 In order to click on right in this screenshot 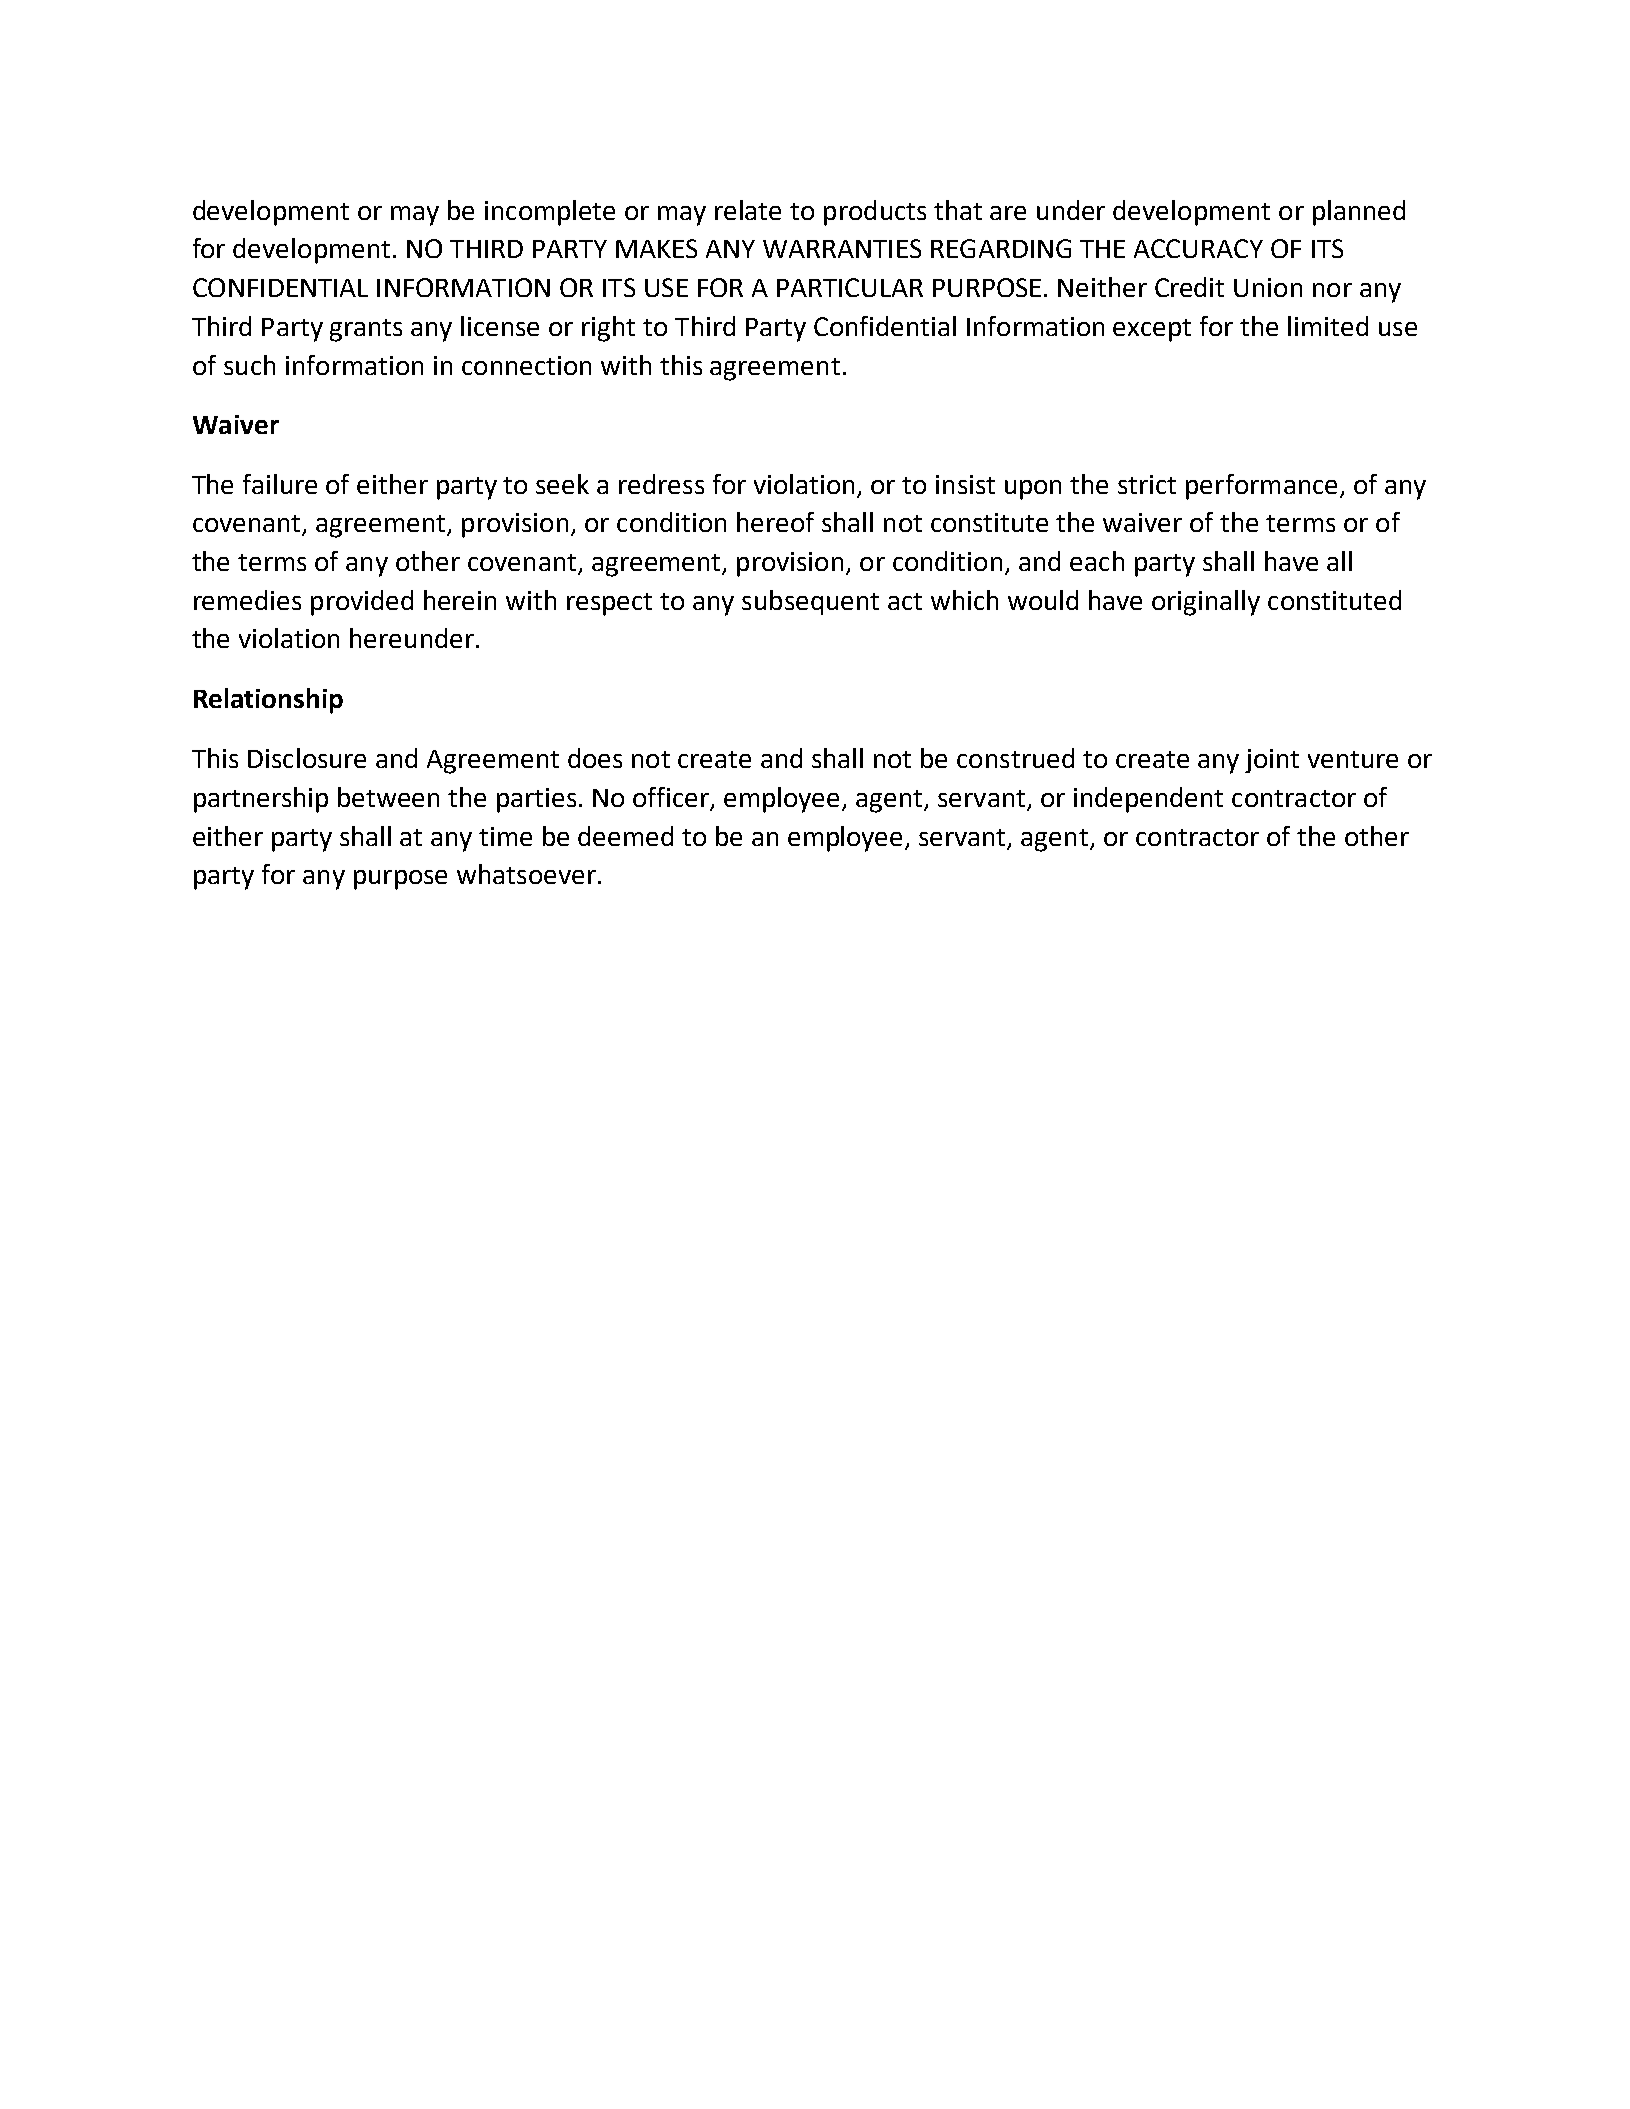, I will do `click(608, 329)`.
